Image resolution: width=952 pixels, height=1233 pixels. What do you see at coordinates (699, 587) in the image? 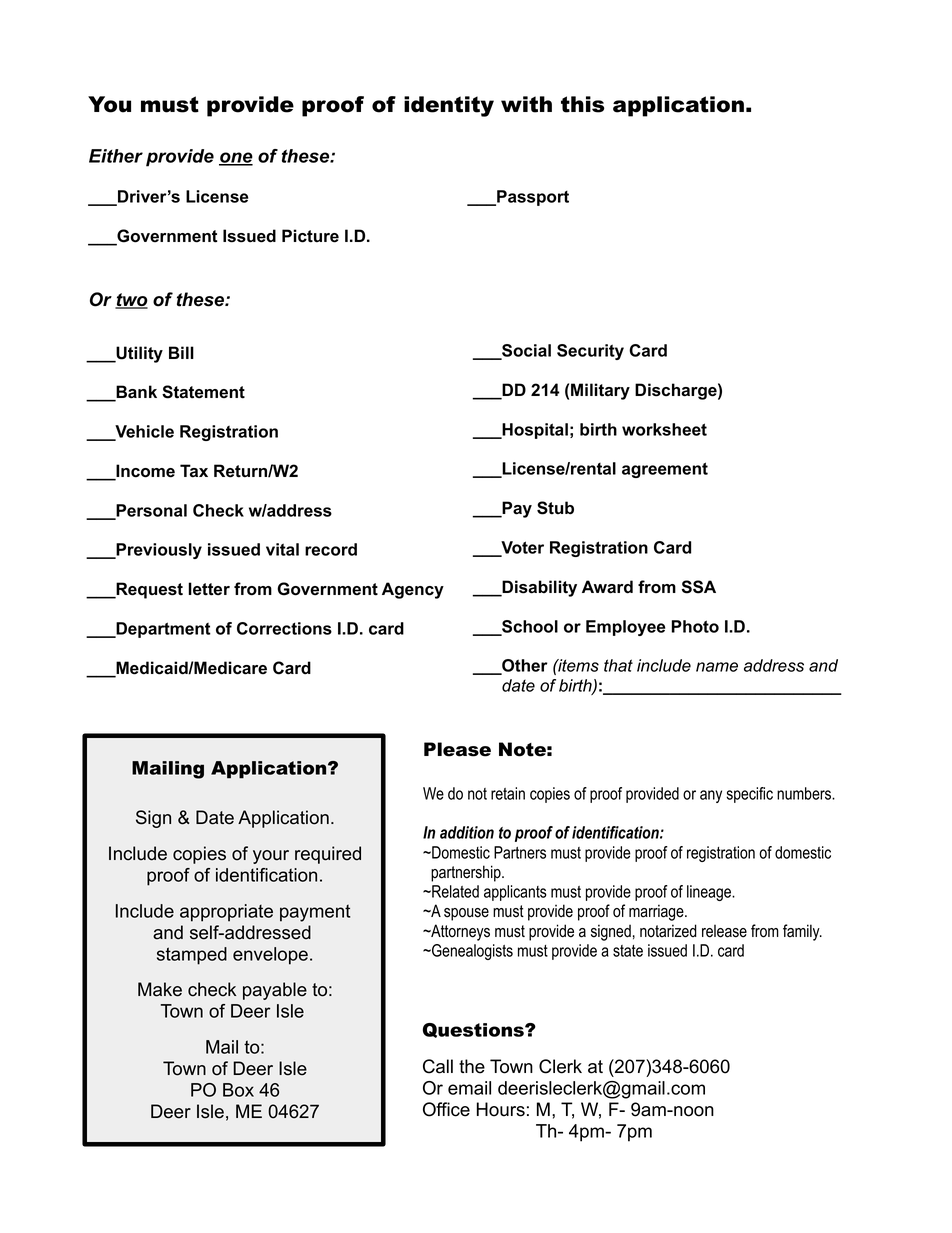
I see `SSA` at bounding box center [699, 587].
